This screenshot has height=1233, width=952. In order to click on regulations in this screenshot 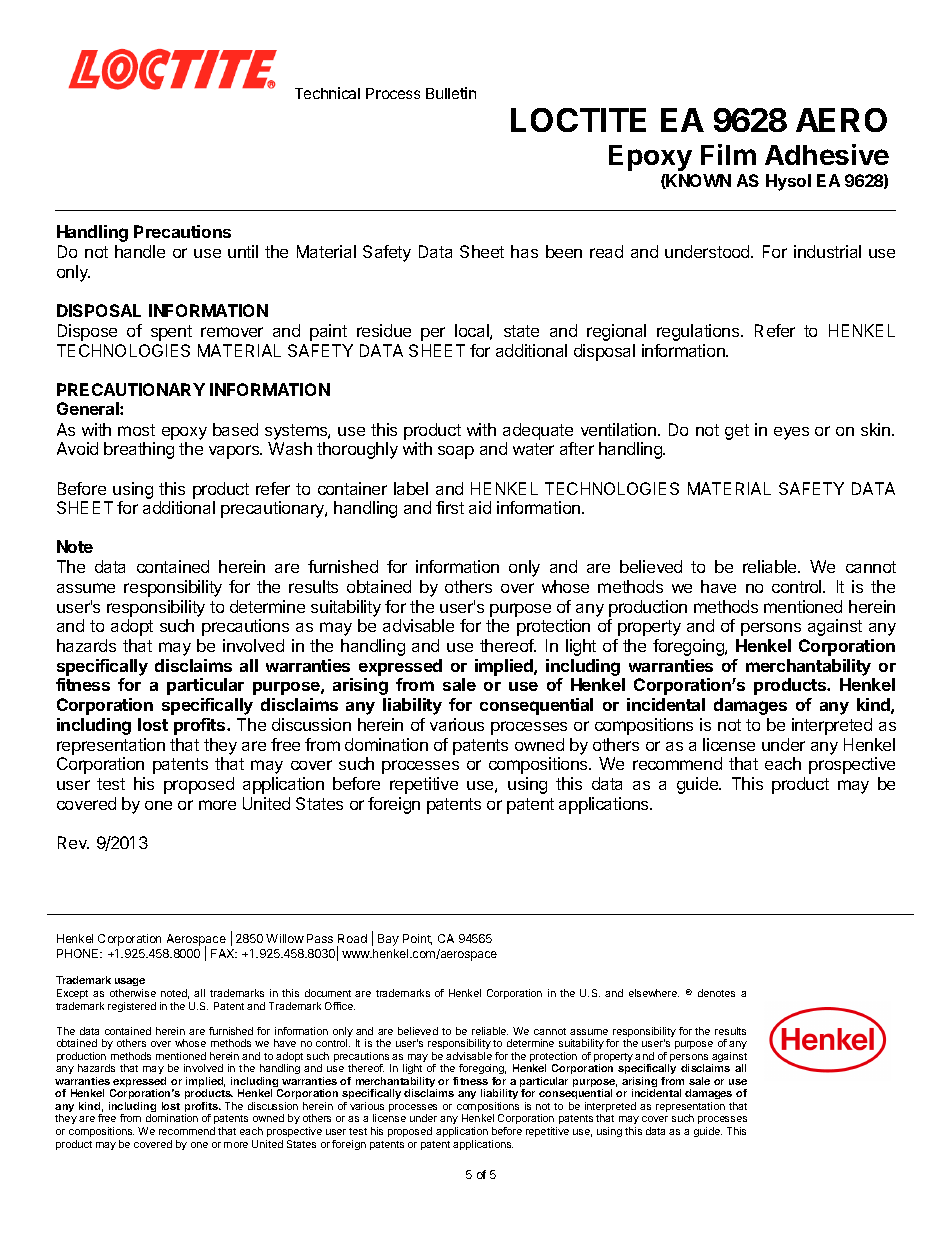, I will do `click(699, 332)`.
